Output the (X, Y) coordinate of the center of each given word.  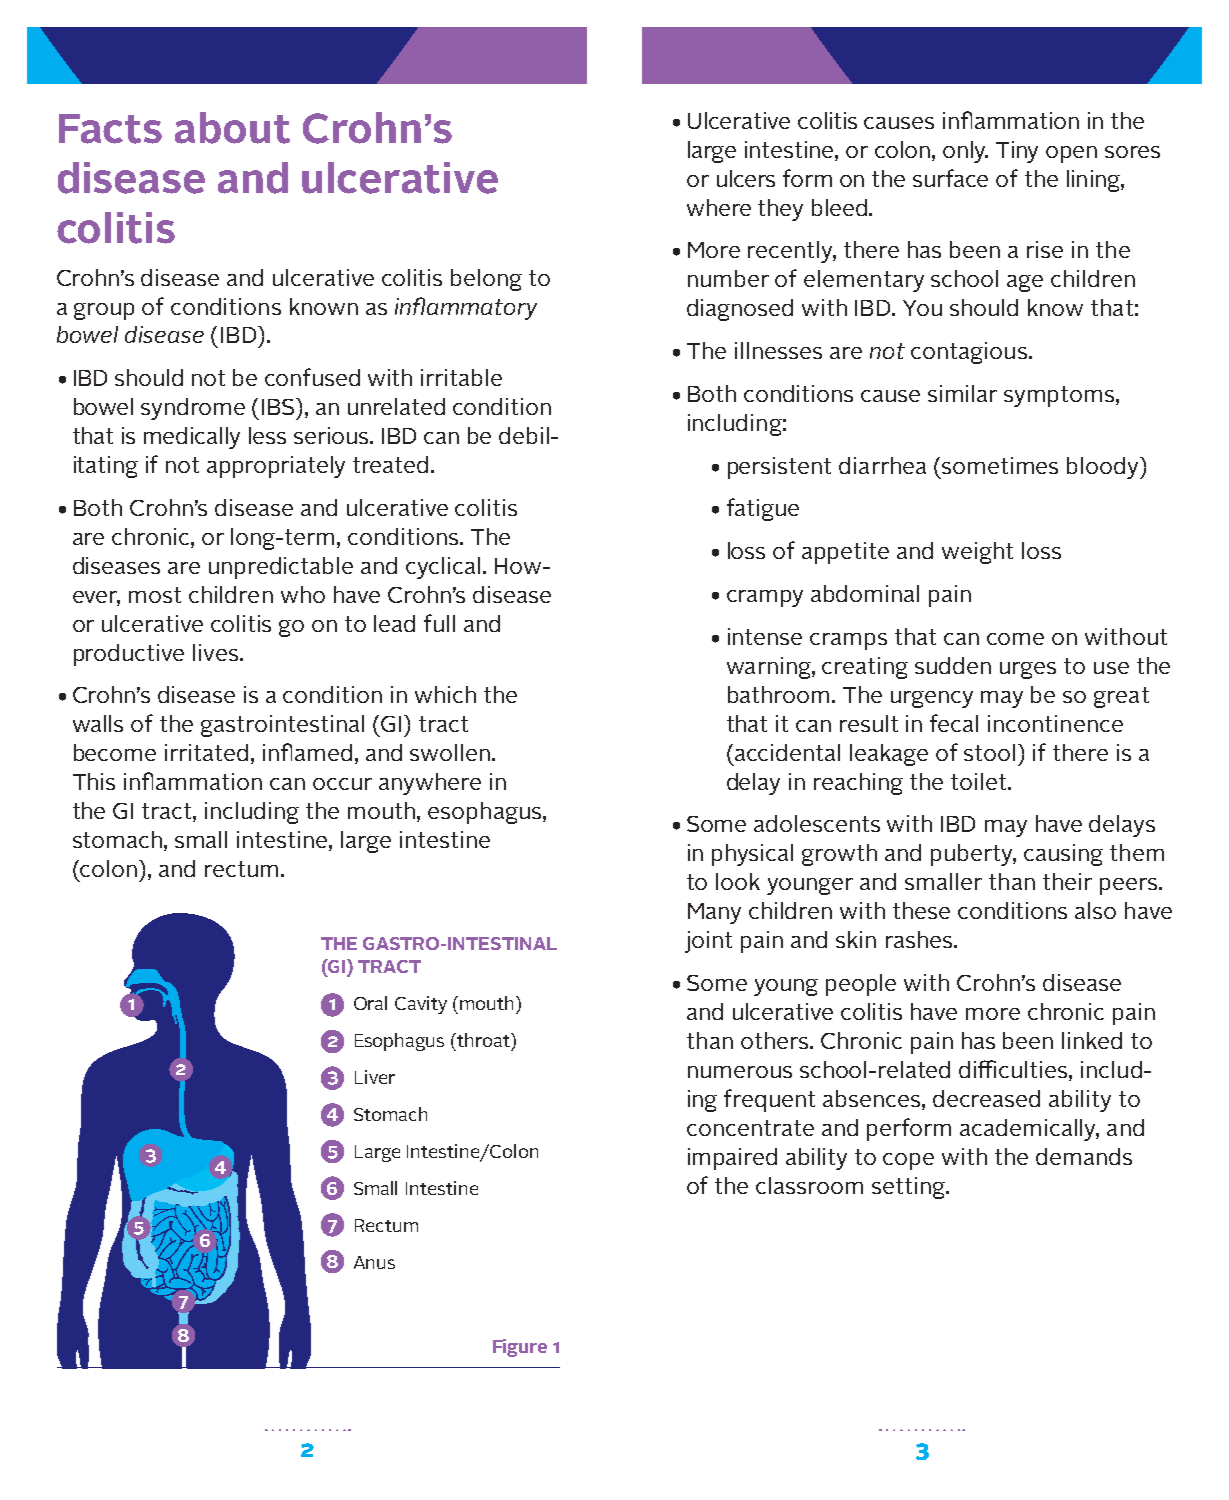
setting (909, 1188)
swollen (450, 752)
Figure (520, 1348)
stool (989, 752)
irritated (206, 752)
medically (192, 438)
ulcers (746, 178)
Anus (374, 1262)
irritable (461, 377)
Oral (370, 1003)
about (232, 128)
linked (1092, 1040)
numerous (740, 1072)
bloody (1104, 468)
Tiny (1017, 152)
